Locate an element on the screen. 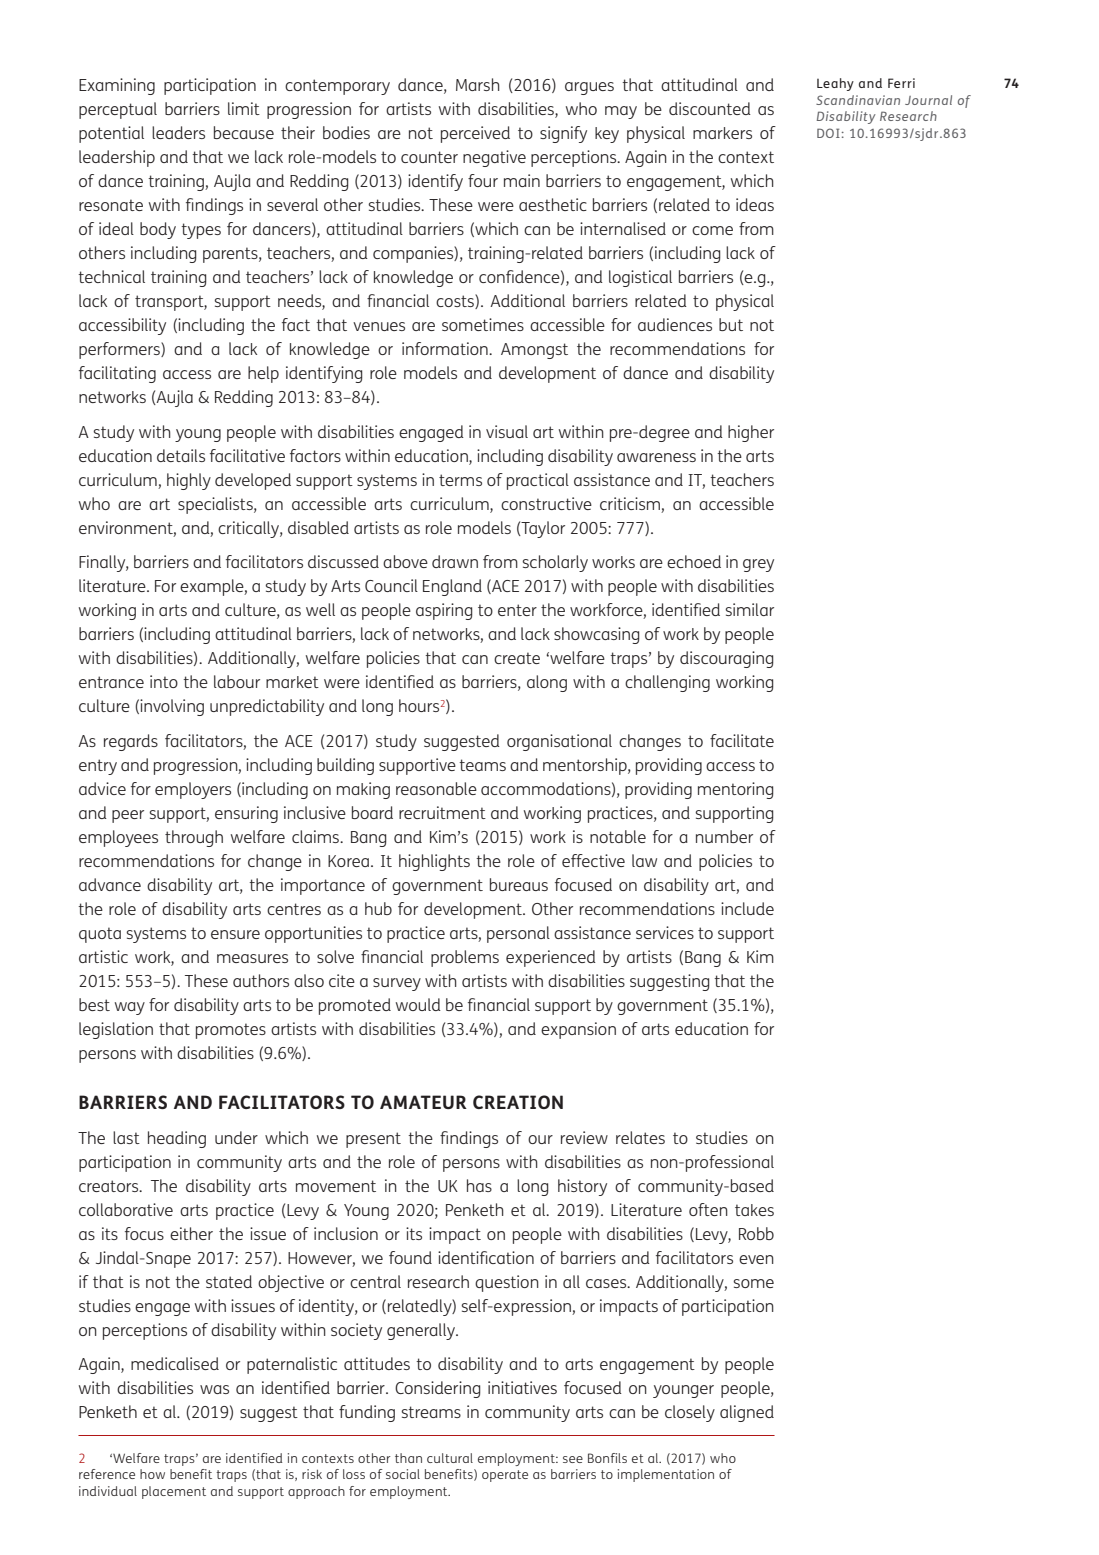  perceived is located at coordinates (475, 134).
